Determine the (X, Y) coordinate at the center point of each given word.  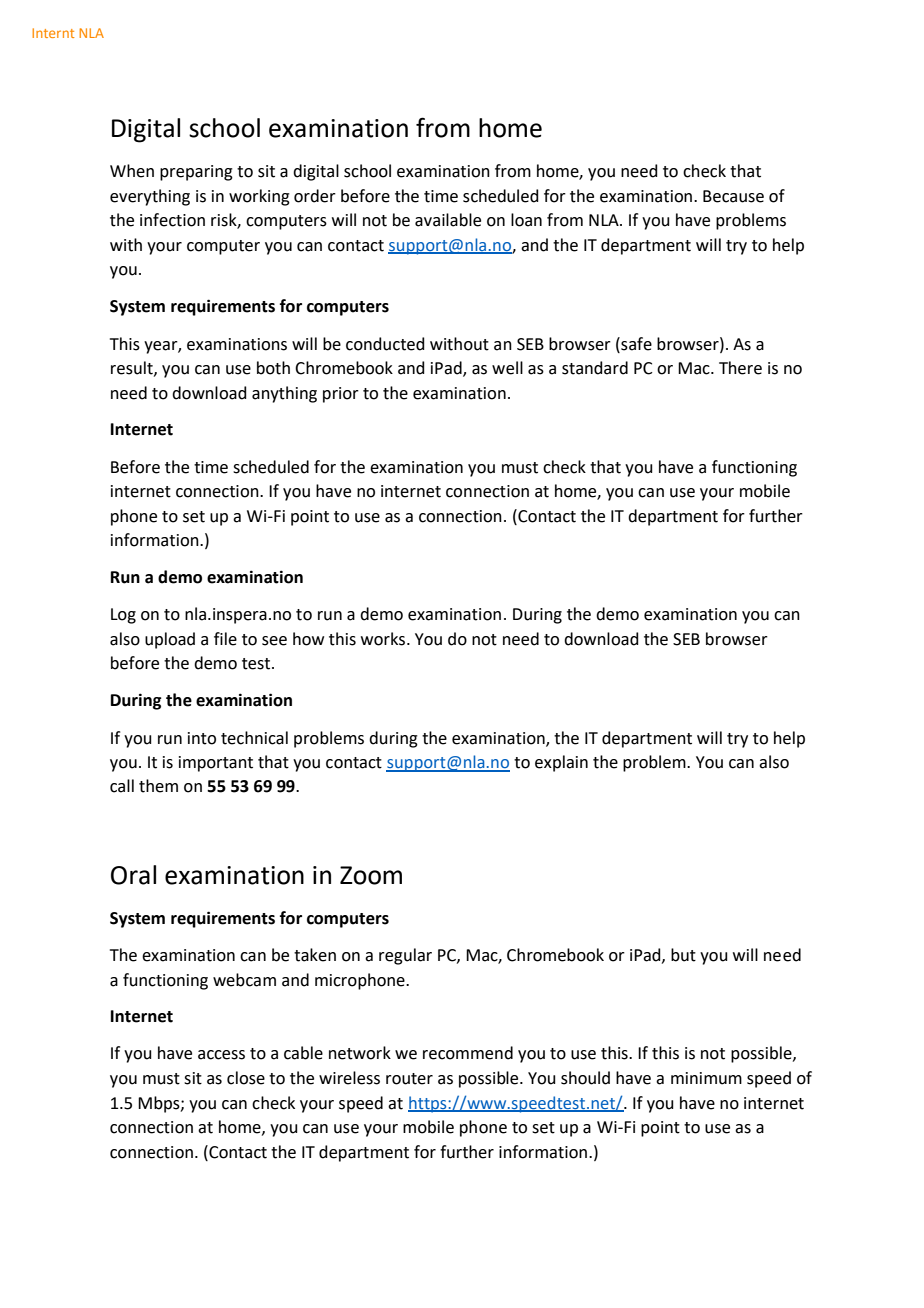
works (384, 639)
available (448, 220)
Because (733, 196)
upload (170, 640)
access (221, 1055)
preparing (196, 173)
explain (561, 763)
